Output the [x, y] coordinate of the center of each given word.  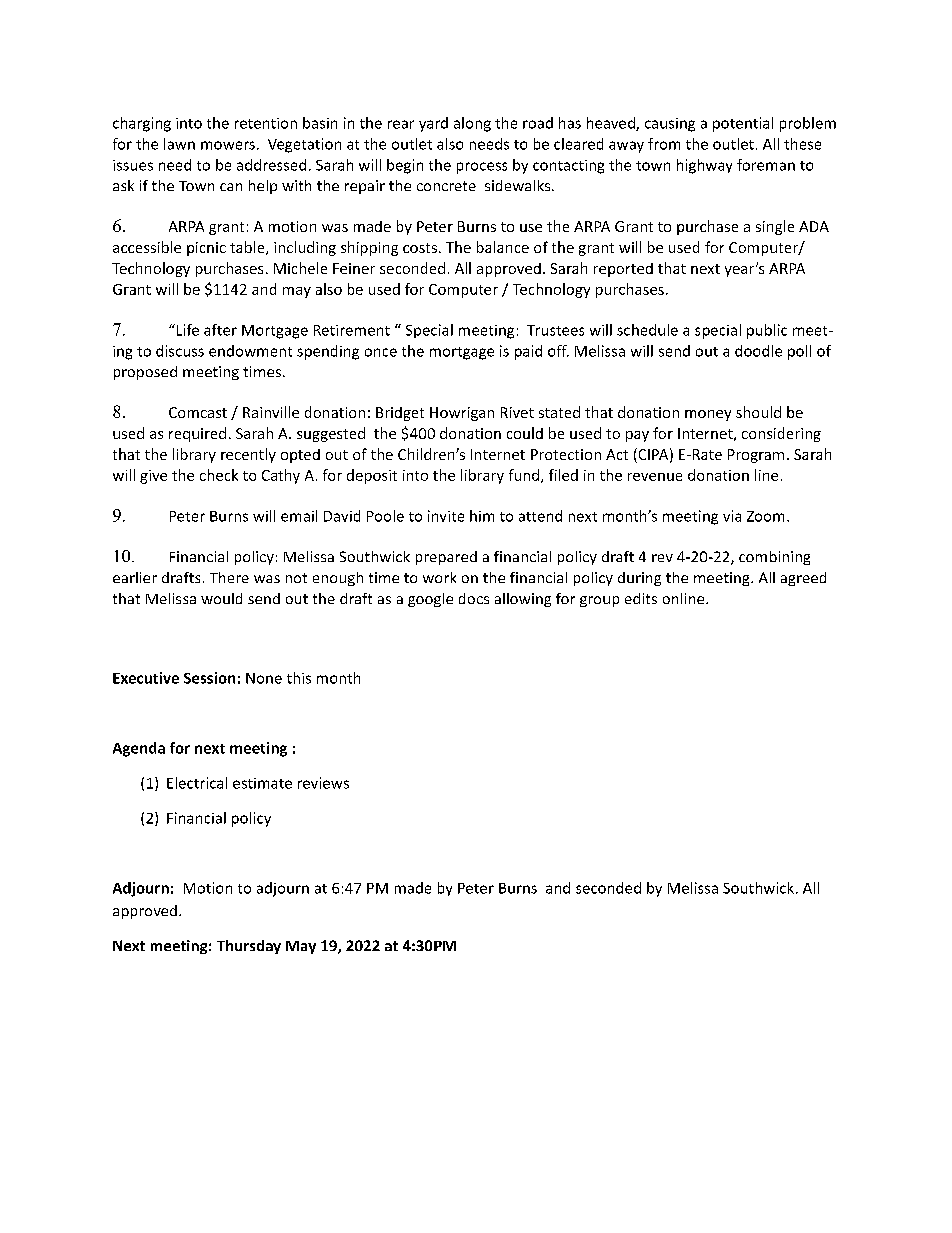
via [732, 516]
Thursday [249, 947]
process [482, 168]
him [482, 516]
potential [743, 124]
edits [641, 598]
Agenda [139, 749]
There [229, 577]
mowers [228, 145]
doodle [758, 351]
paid [528, 352]
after [220, 330]
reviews [323, 783]
